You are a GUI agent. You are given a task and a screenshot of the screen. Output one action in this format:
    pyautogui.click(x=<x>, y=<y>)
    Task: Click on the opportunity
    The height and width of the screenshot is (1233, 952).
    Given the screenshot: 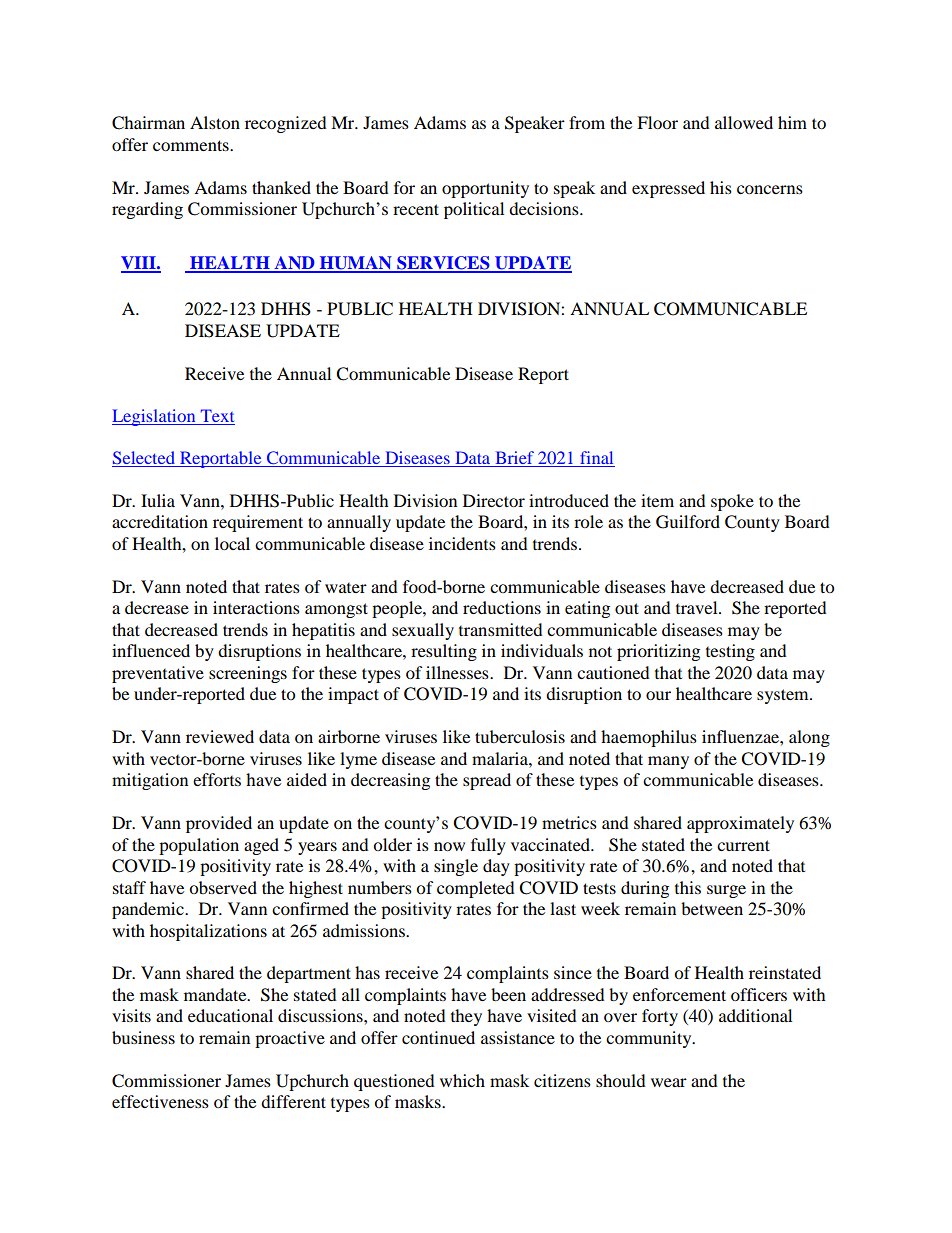 What is the action you would take?
    pyautogui.click(x=485, y=189)
